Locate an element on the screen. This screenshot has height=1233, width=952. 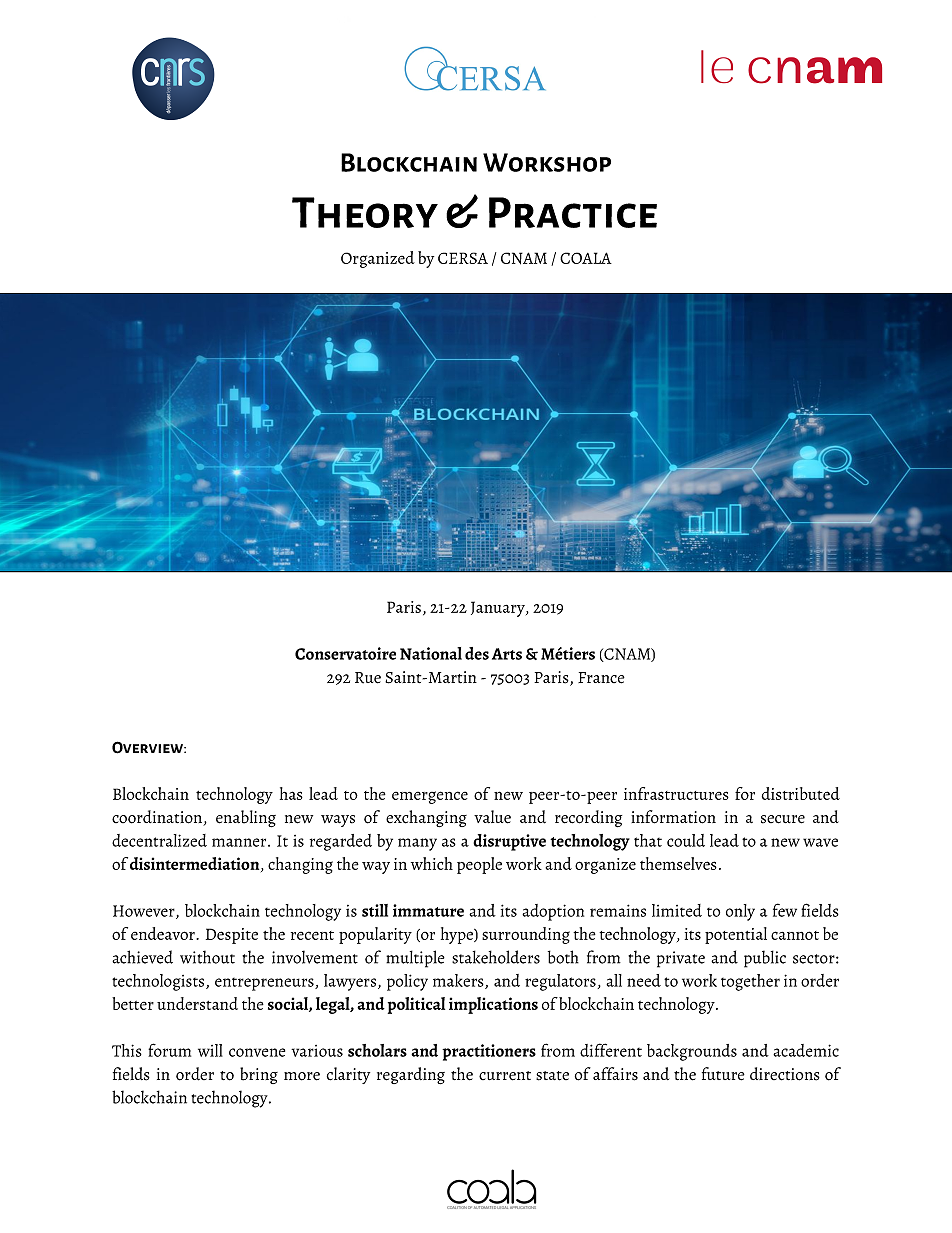
France is located at coordinates (601, 678).
